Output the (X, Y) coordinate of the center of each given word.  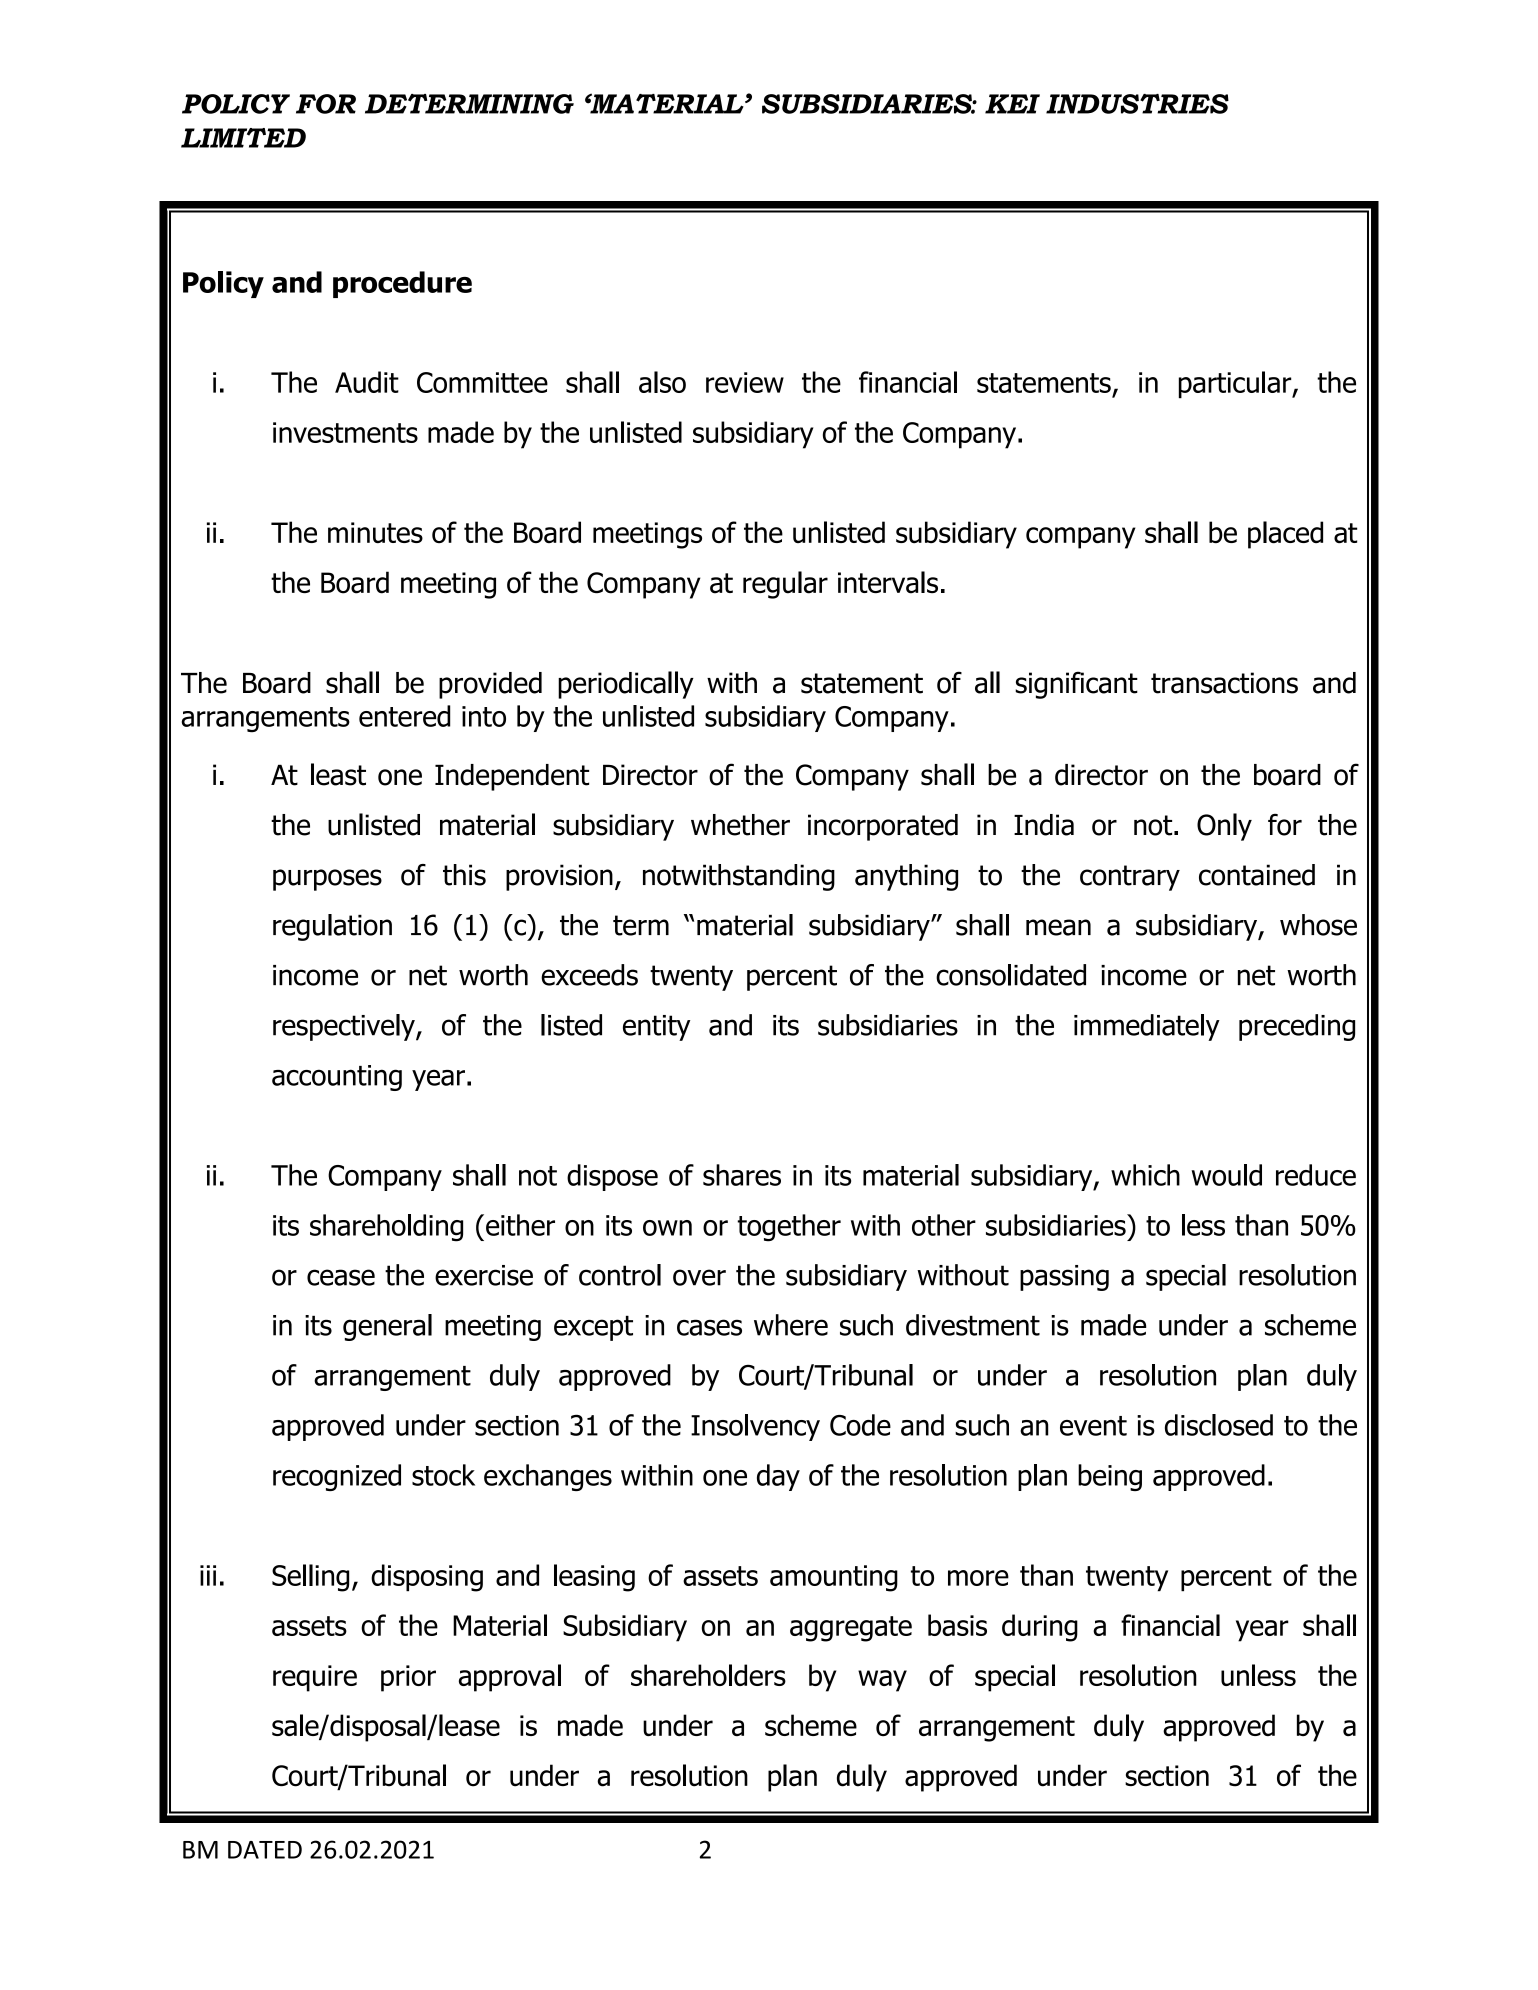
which (1145, 1175)
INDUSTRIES (1137, 104)
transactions (1224, 683)
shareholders (708, 1675)
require (315, 1678)
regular (785, 585)
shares (742, 1175)
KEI (1012, 104)
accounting (337, 1078)
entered (404, 716)
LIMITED (243, 138)
